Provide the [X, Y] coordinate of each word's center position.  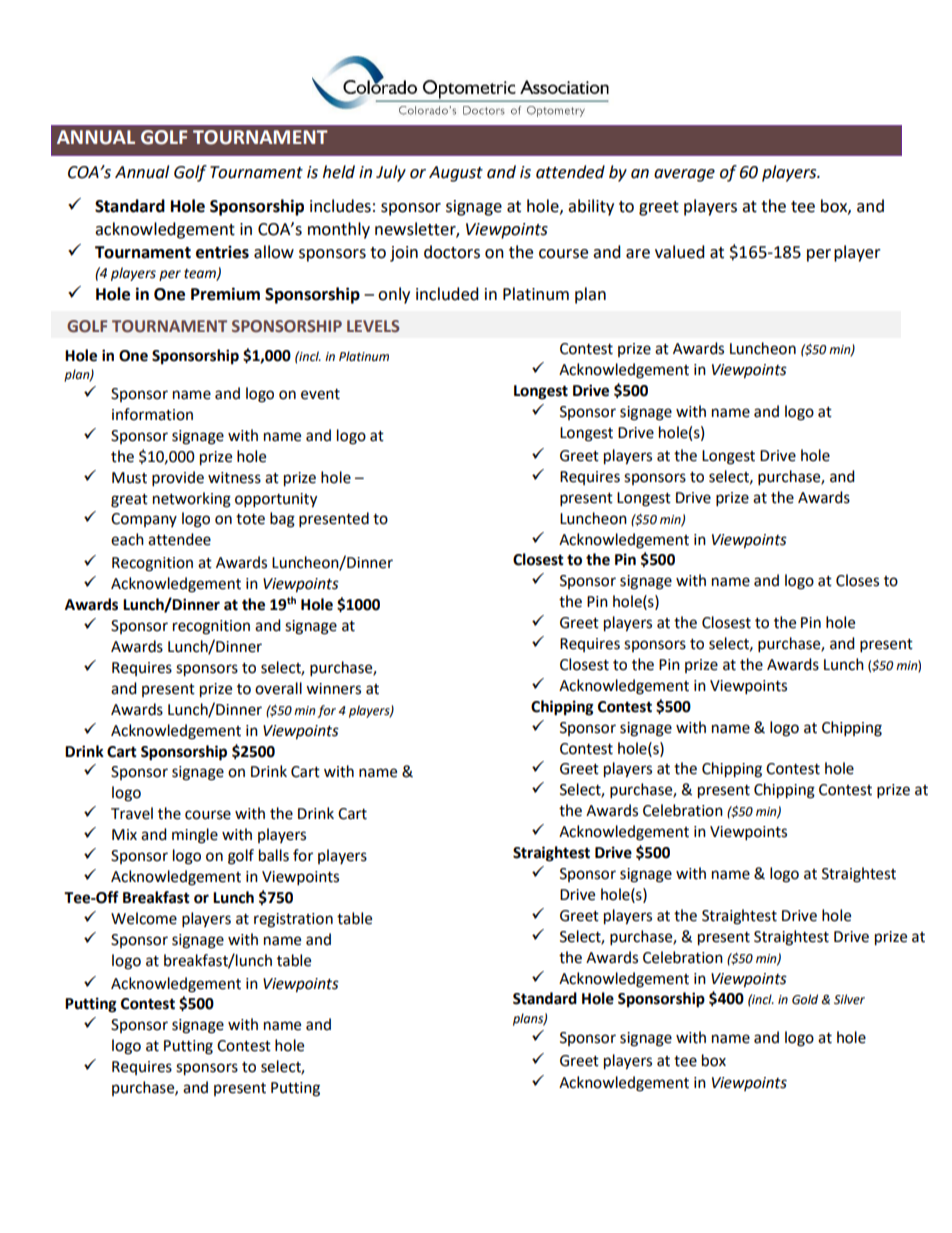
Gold [805, 999]
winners [333, 689]
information [152, 414]
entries [222, 252]
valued [680, 252]
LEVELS [373, 326]
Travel [132, 813]
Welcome [144, 918]
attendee [179, 539]
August [456, 174]
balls [274, 855]
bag [282, 520]
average [684, 175]
